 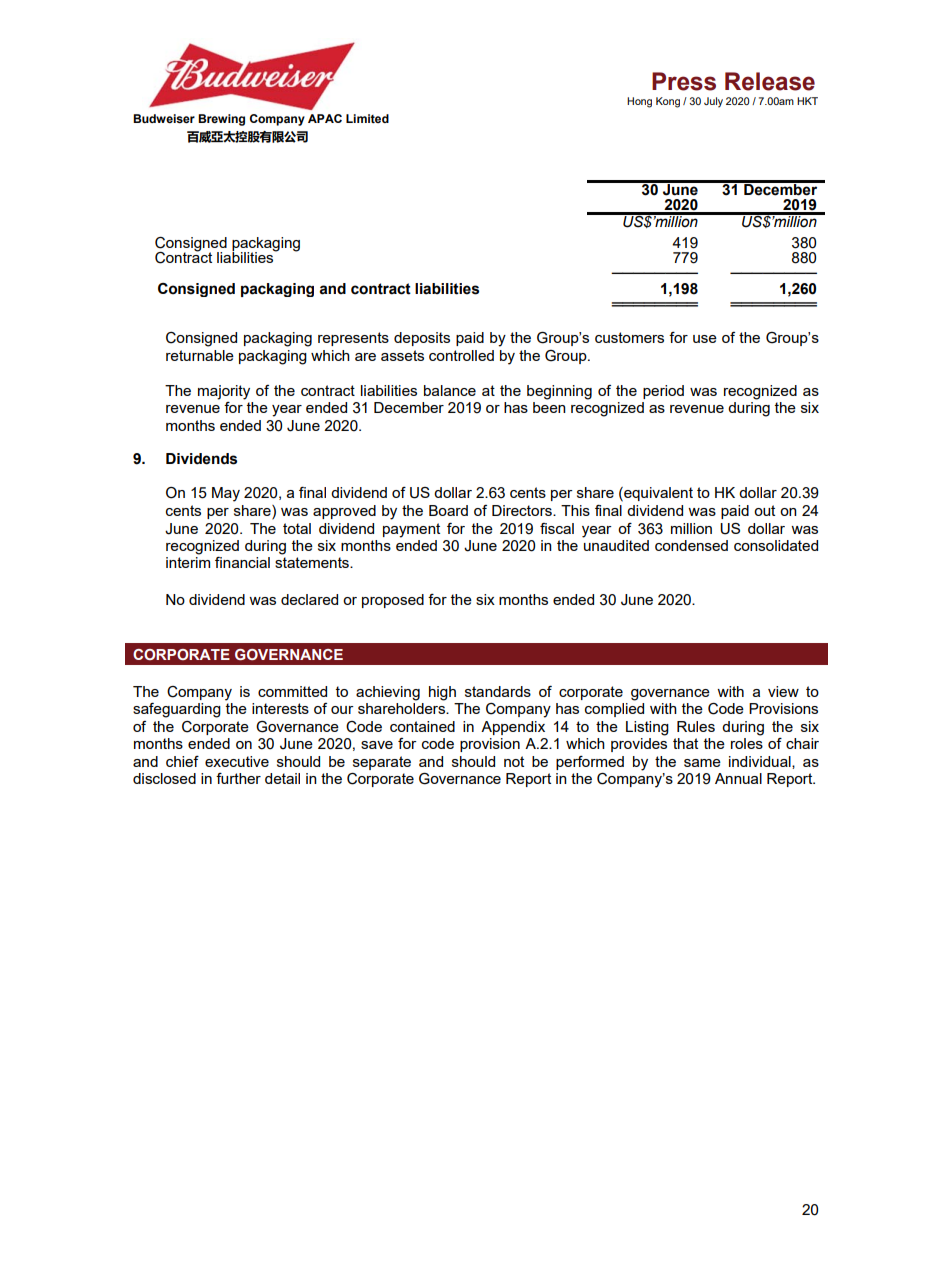 What do you see at coordinates (702, 763) in the document?
I see `same` at bounding box center [702, 763].
